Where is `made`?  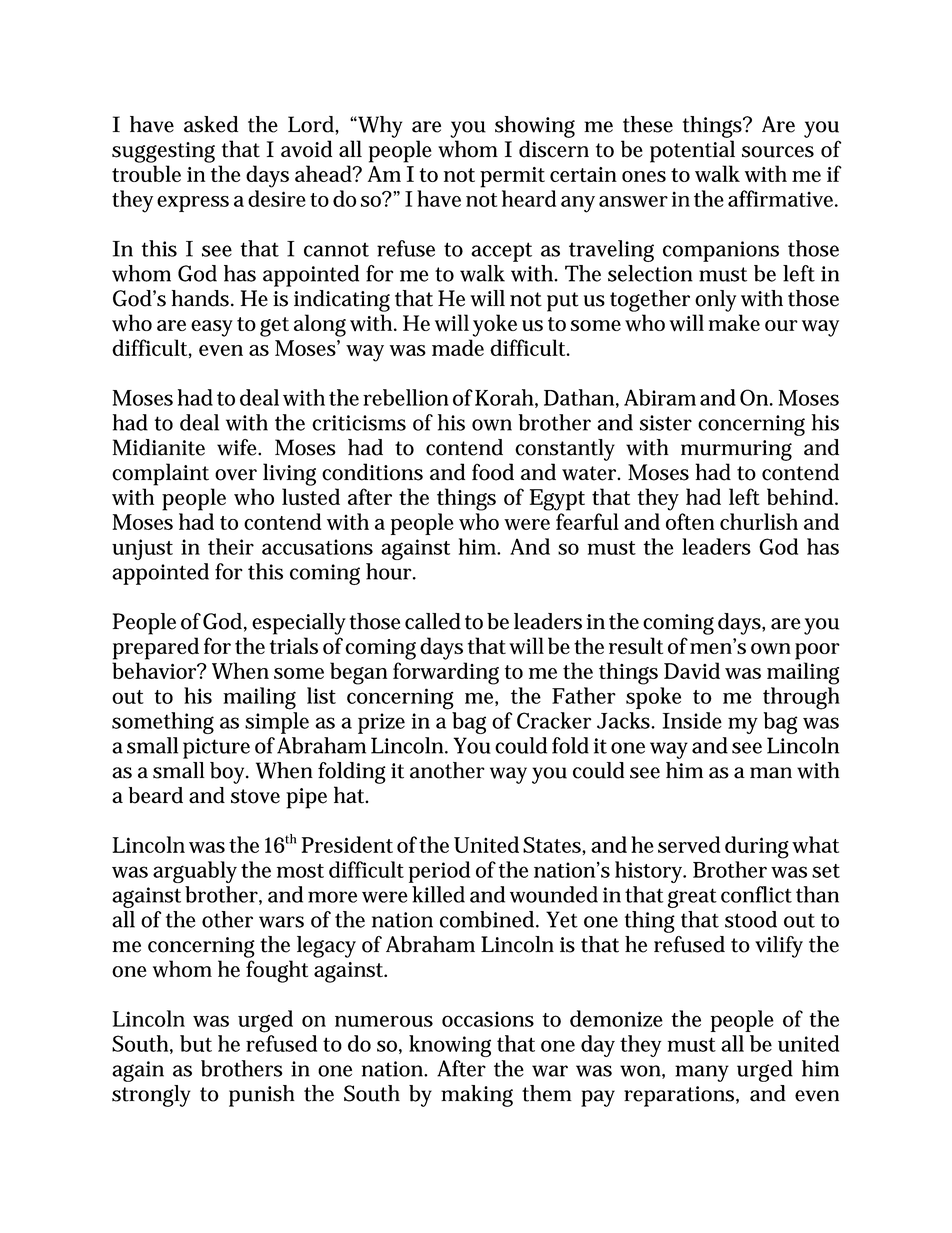
made is located at coordinates (458, 347).
